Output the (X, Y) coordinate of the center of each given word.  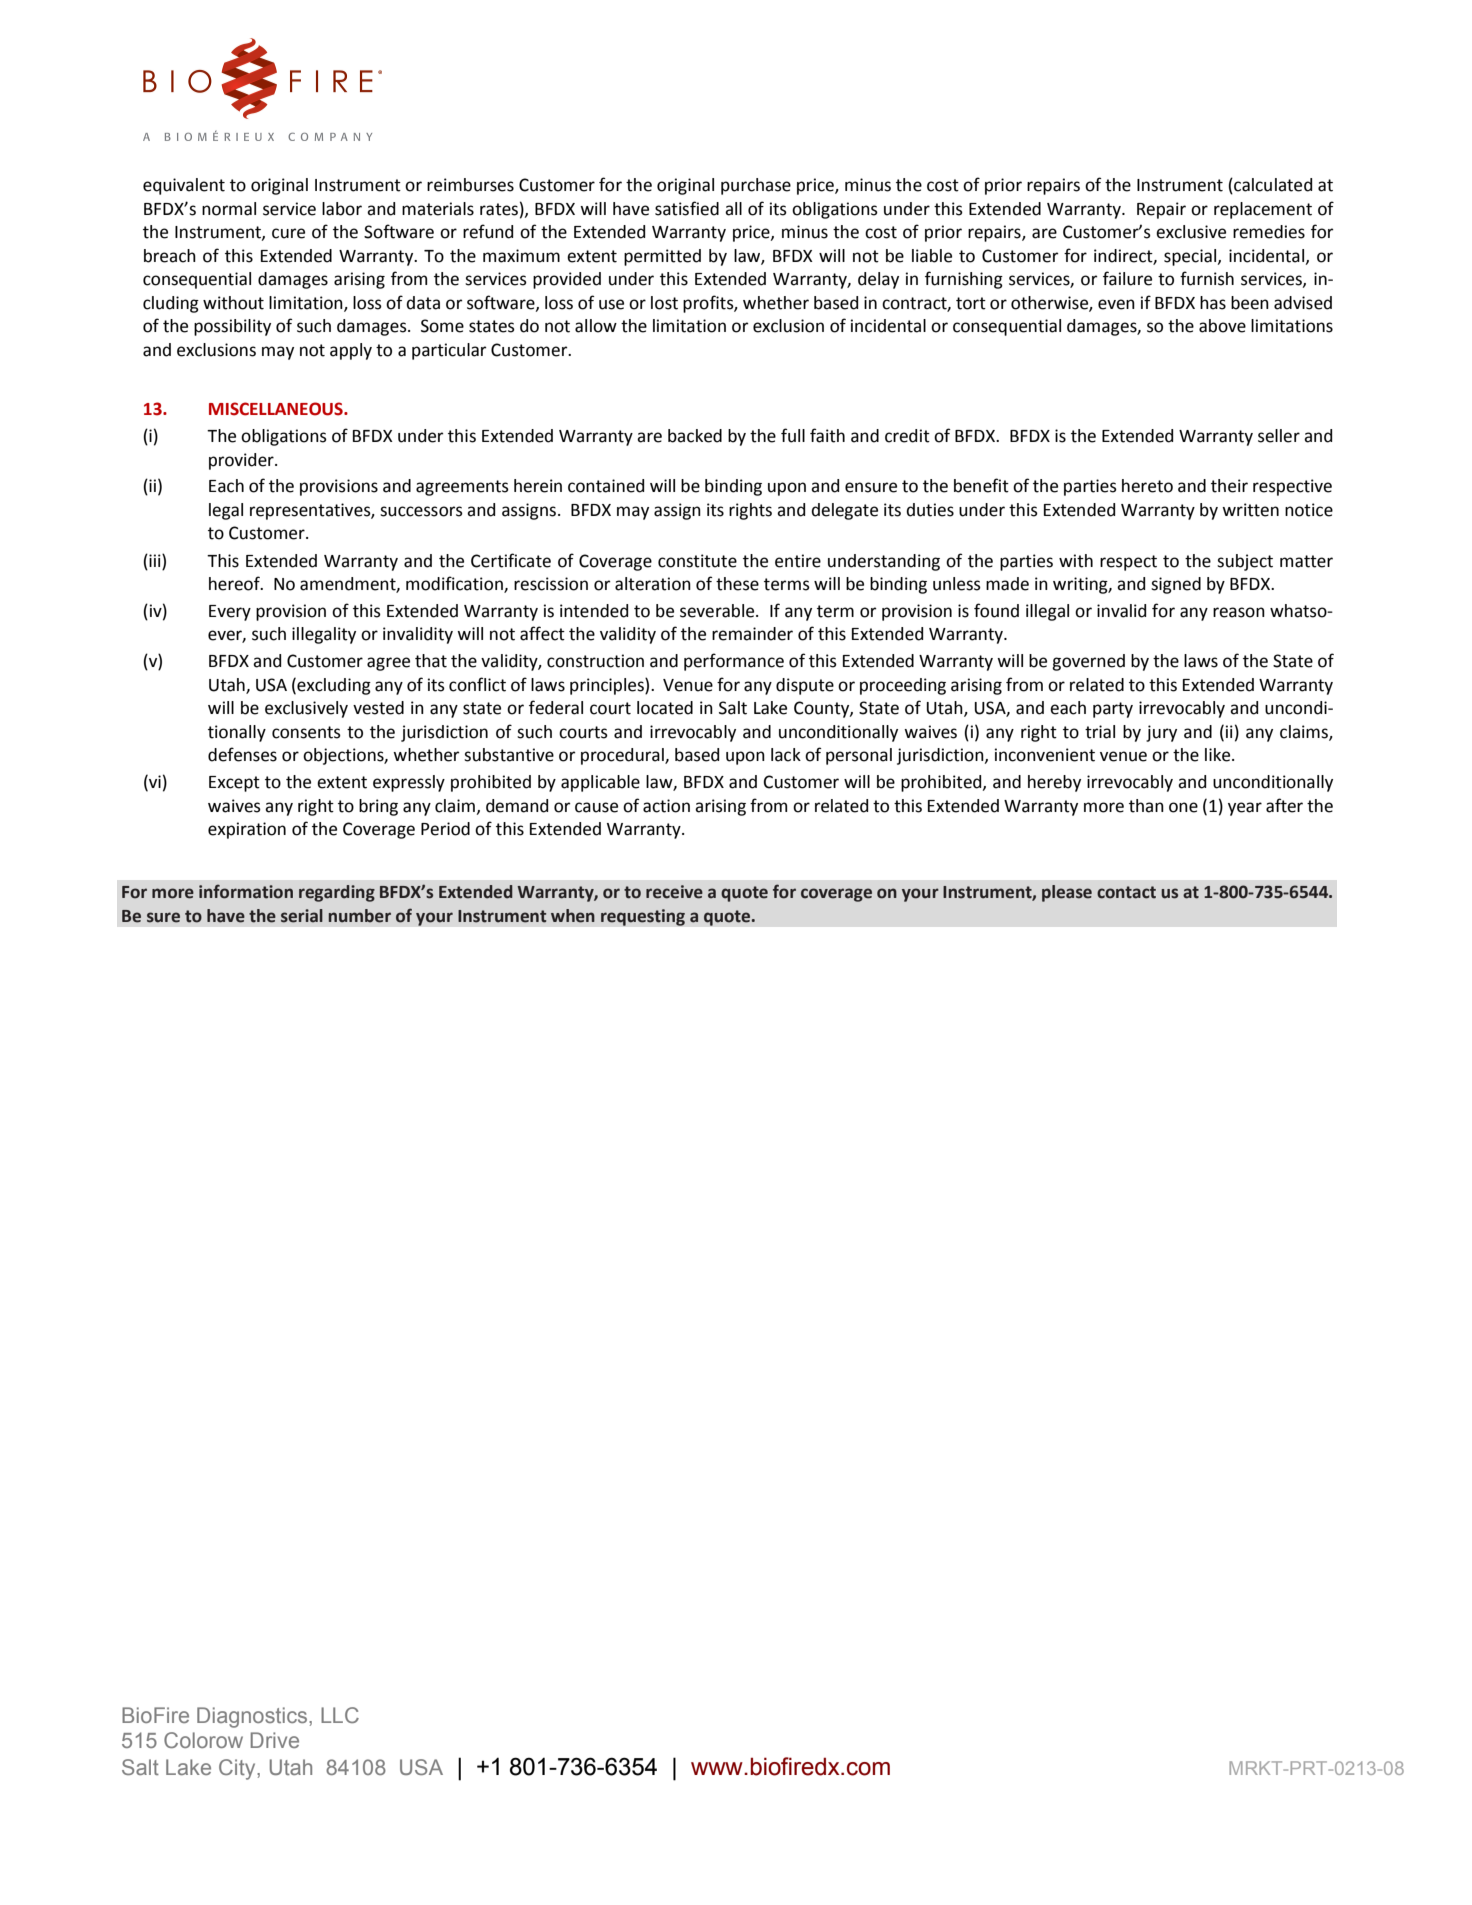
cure (288, 233)
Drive (275, 1740)
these (737, 584)
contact (1126, 892)
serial (302, 916)
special (1191, 257)
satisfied (687, 208)
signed (1176, 585)
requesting (643, 917)
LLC (340, 1715)
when (573, 916)
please (1067, 893)
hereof (235, 583)
